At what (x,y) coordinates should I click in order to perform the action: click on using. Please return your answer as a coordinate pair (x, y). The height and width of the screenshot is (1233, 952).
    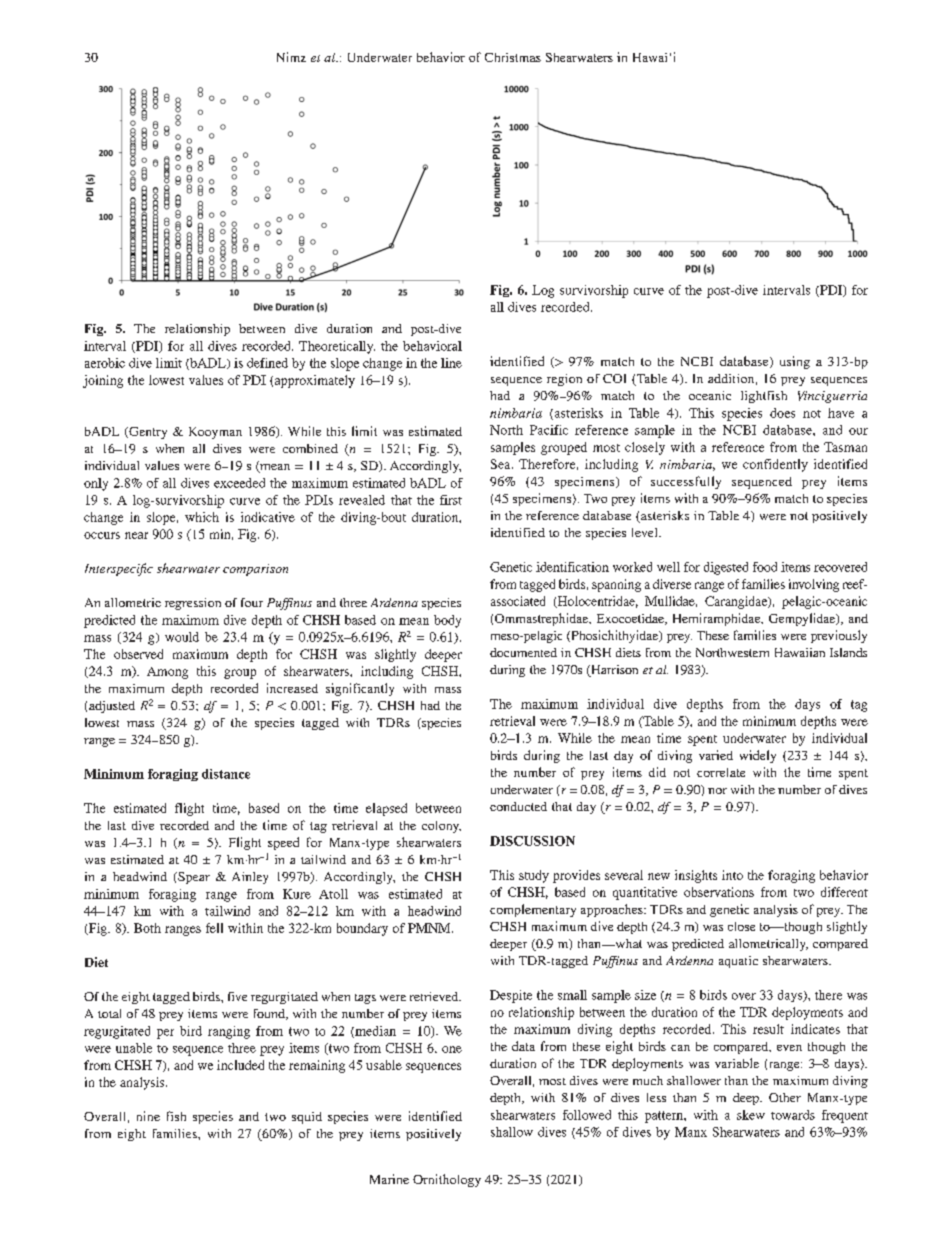
    Looking at the image, I should click on (795, 362).
